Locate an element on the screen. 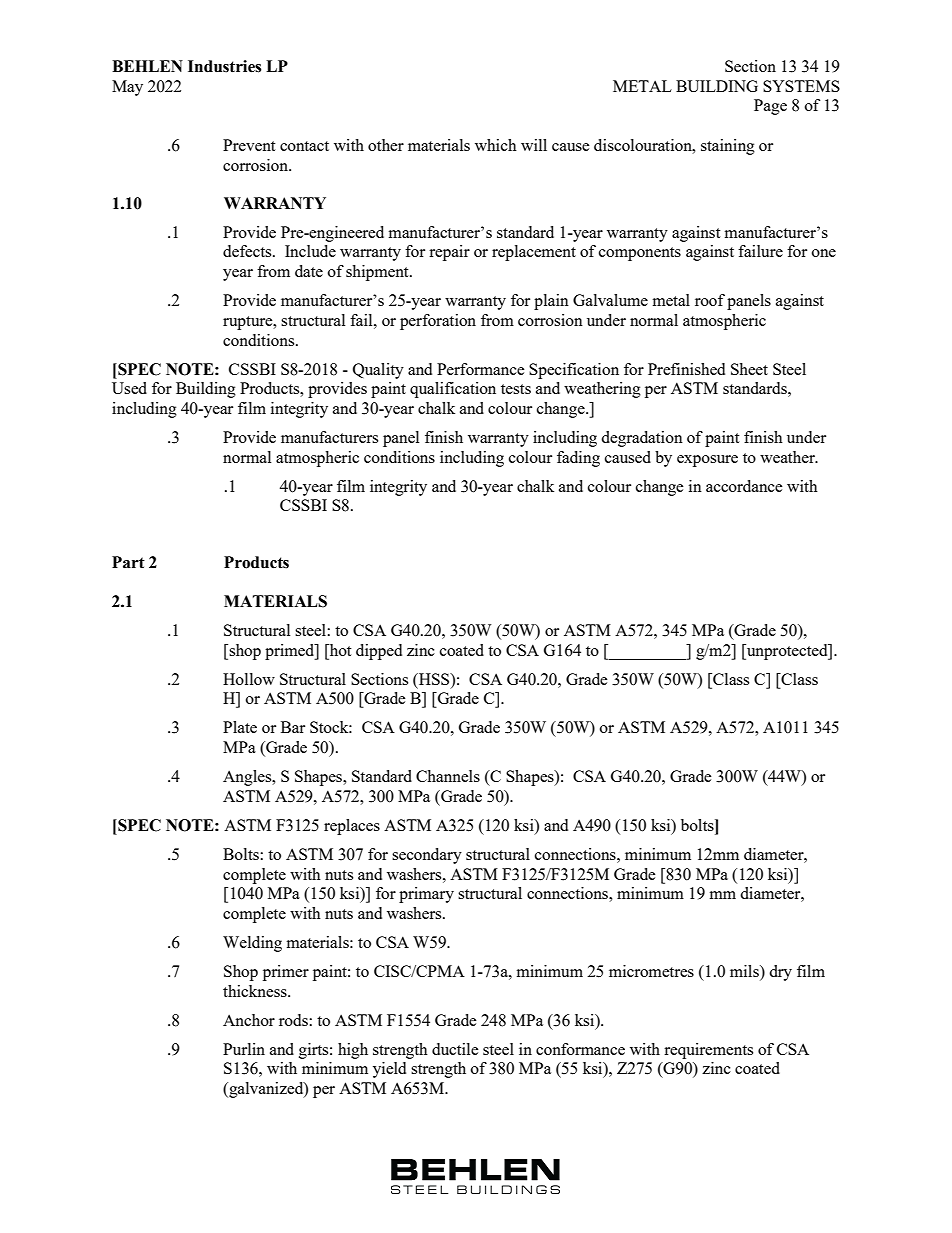 The width and height of the screenshot is (952, 1233). accordance is located at coordinates (744, 486).
